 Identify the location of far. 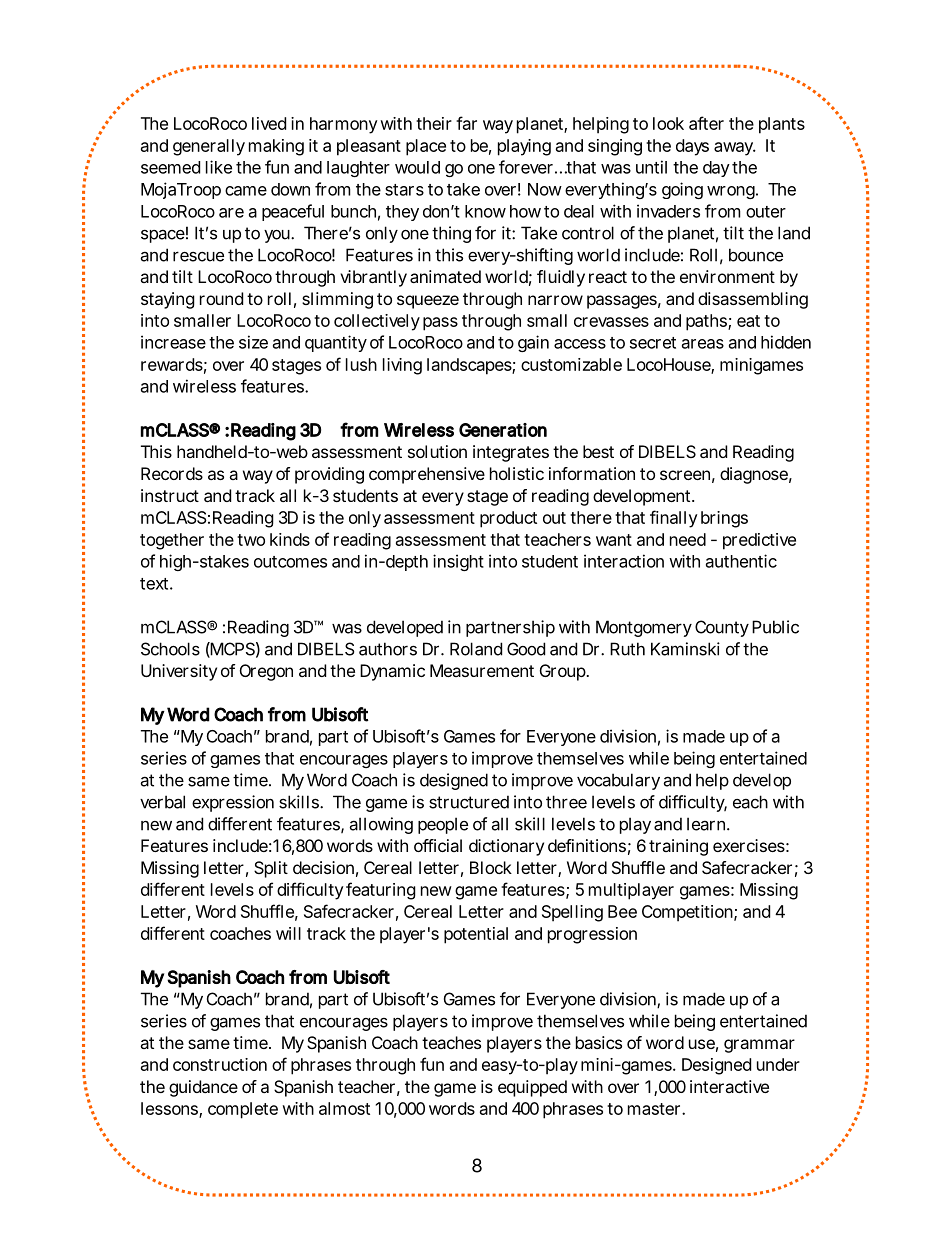
(466, 123).
